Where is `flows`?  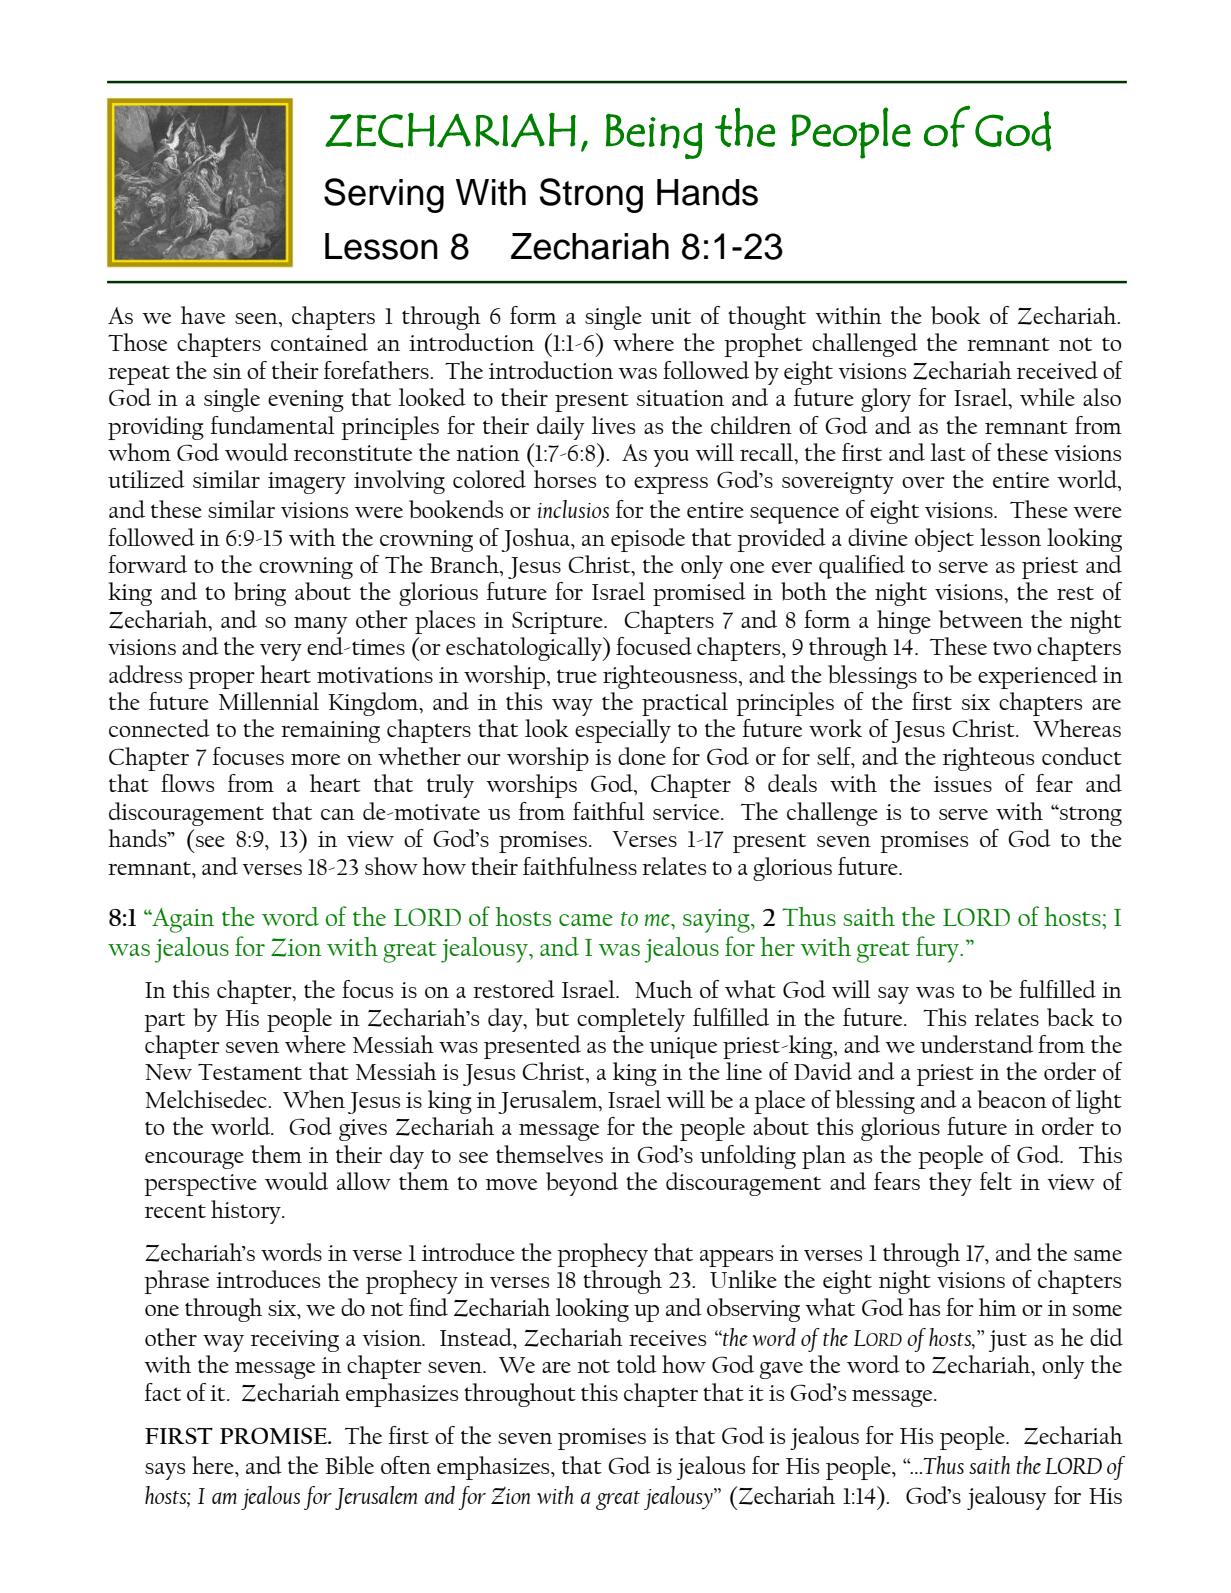
flows is located at coordinates (187, 783).
